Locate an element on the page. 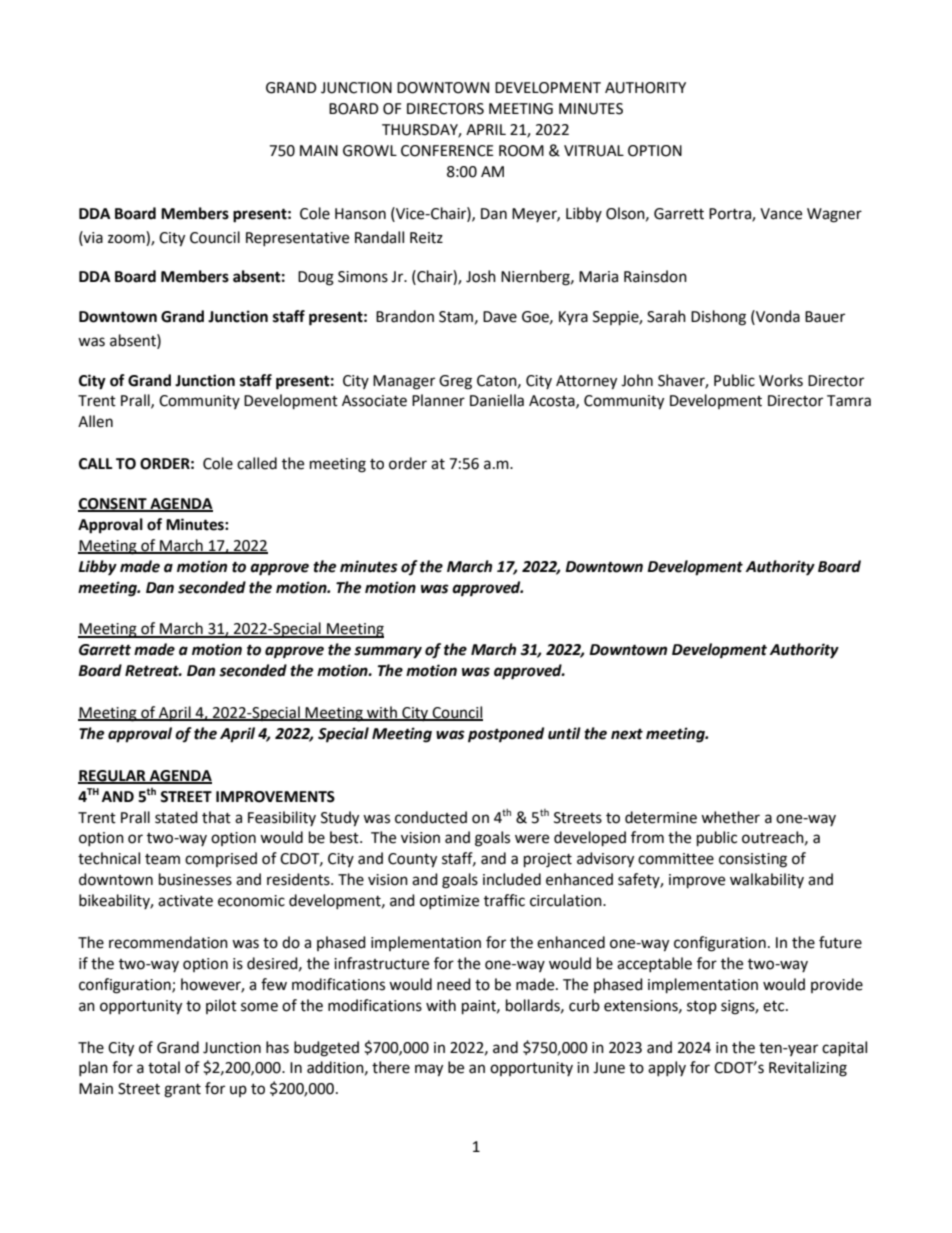 This document has height=1233, width=952. team is located at coordinates (162, 859).
